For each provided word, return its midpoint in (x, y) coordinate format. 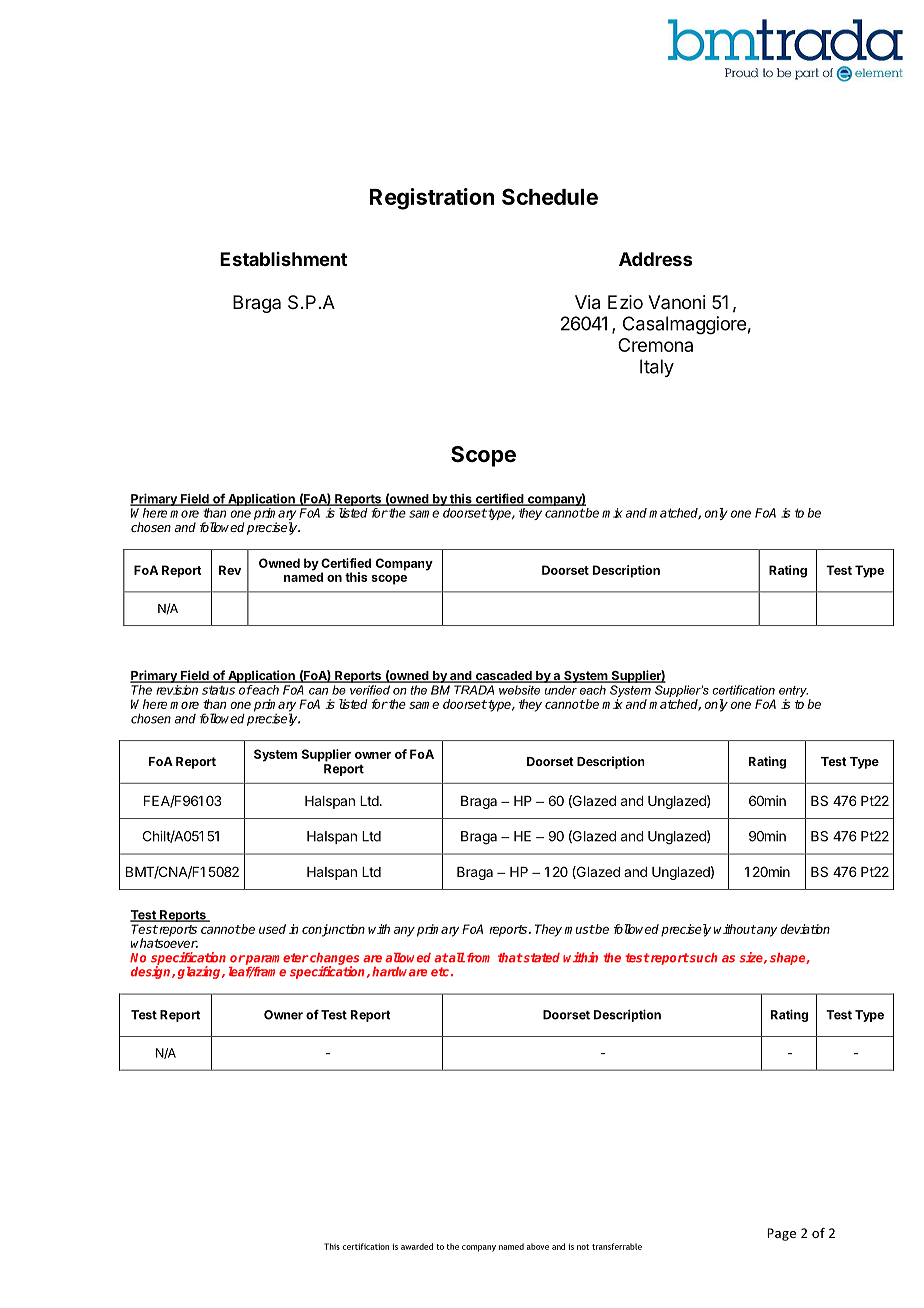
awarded (417, 1246)
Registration (432, 199)
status (218, 690)
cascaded (503, 677)
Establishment (283, 259)
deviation (805, 929)
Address (655, 259)
